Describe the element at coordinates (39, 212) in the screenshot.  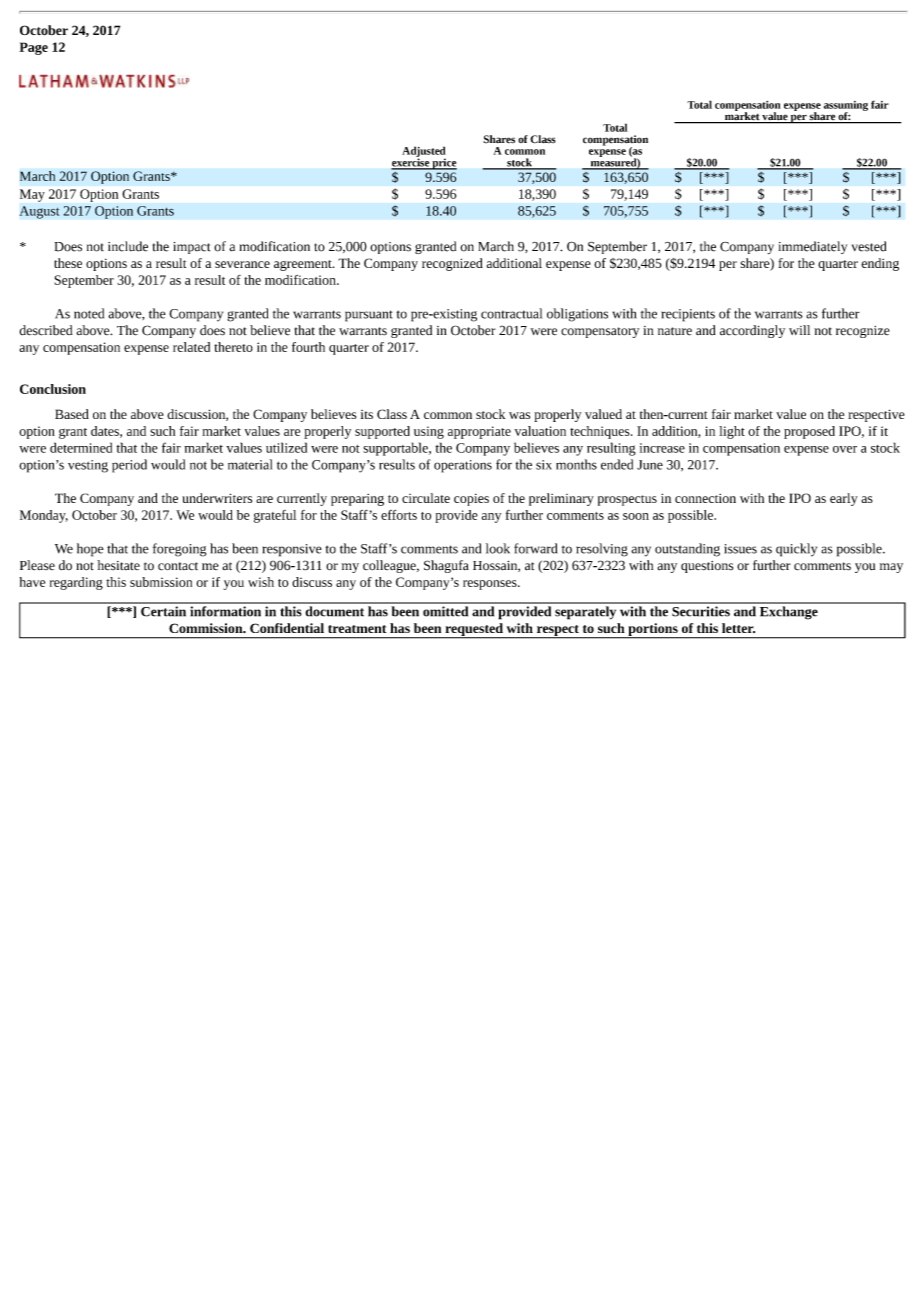
I see `August` at that location.
